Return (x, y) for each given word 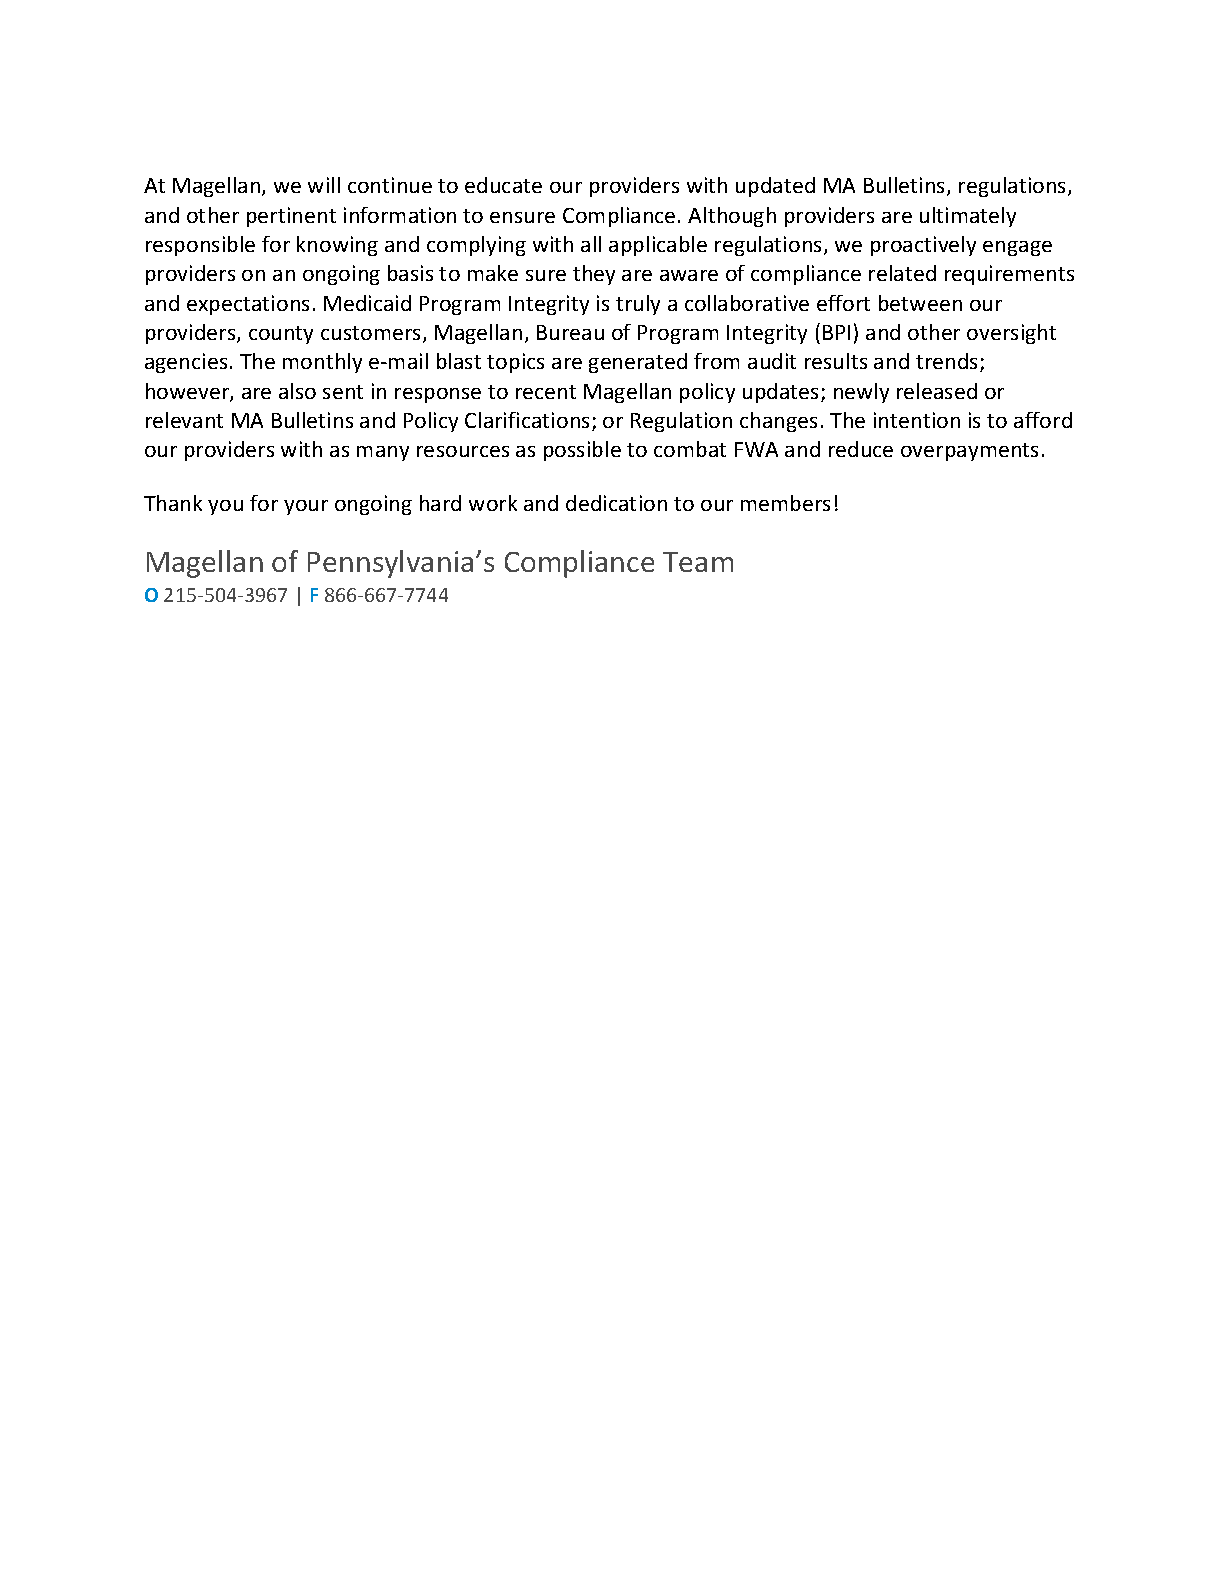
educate (503, 185)
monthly (322, 363)
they (594, 275)
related (902, 273)
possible (582, 451)
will (324, 185)
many (383, 453)
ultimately (968, 217)
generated (638, 363)
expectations (248, 305)
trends (948, 362)
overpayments (969, 452)
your (306, 507)
